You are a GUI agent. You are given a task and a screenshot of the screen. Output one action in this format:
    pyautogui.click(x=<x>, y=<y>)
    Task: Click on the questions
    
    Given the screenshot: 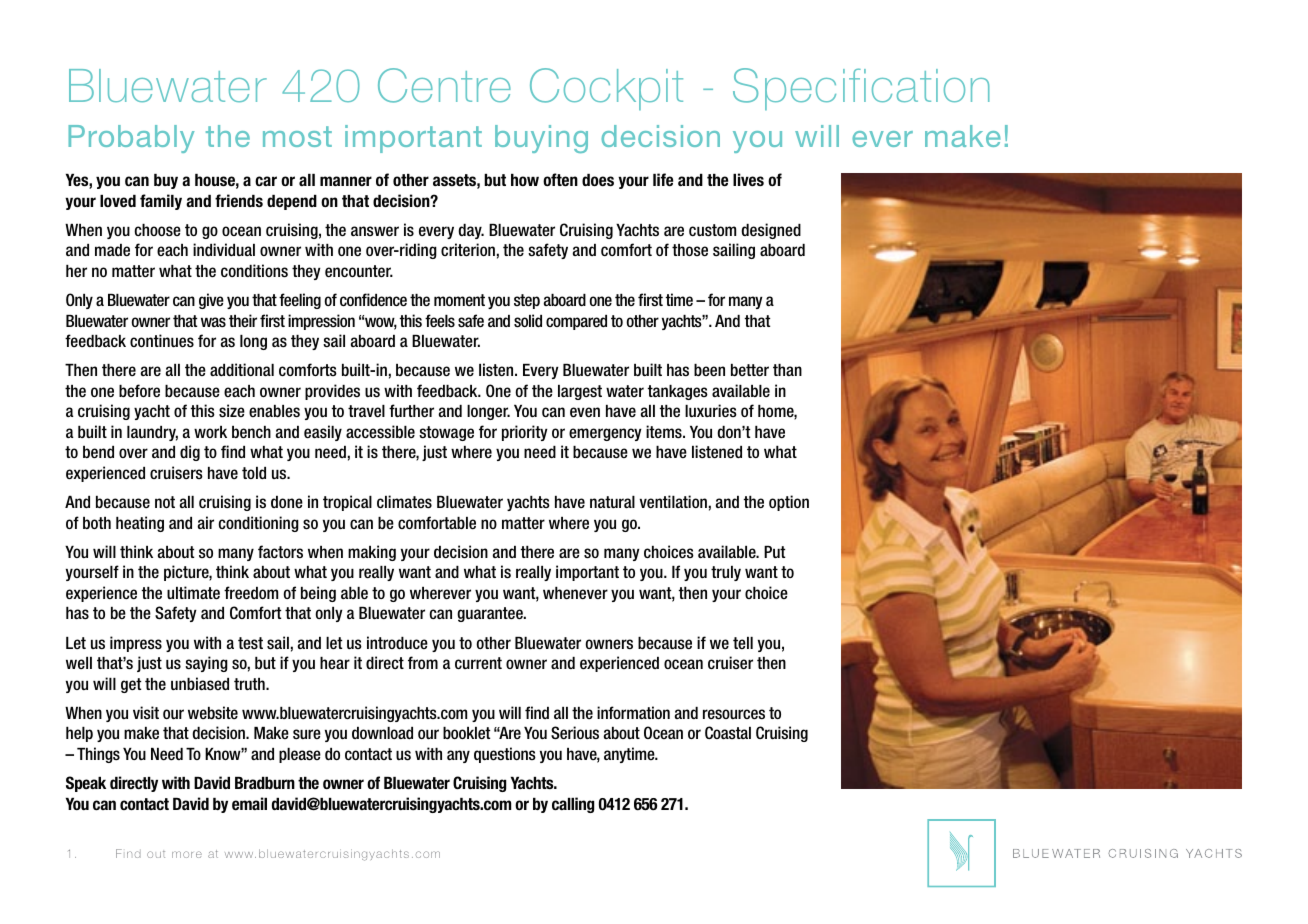 What is the action you would take?
    pyautogui.click(x=505, y=755)
